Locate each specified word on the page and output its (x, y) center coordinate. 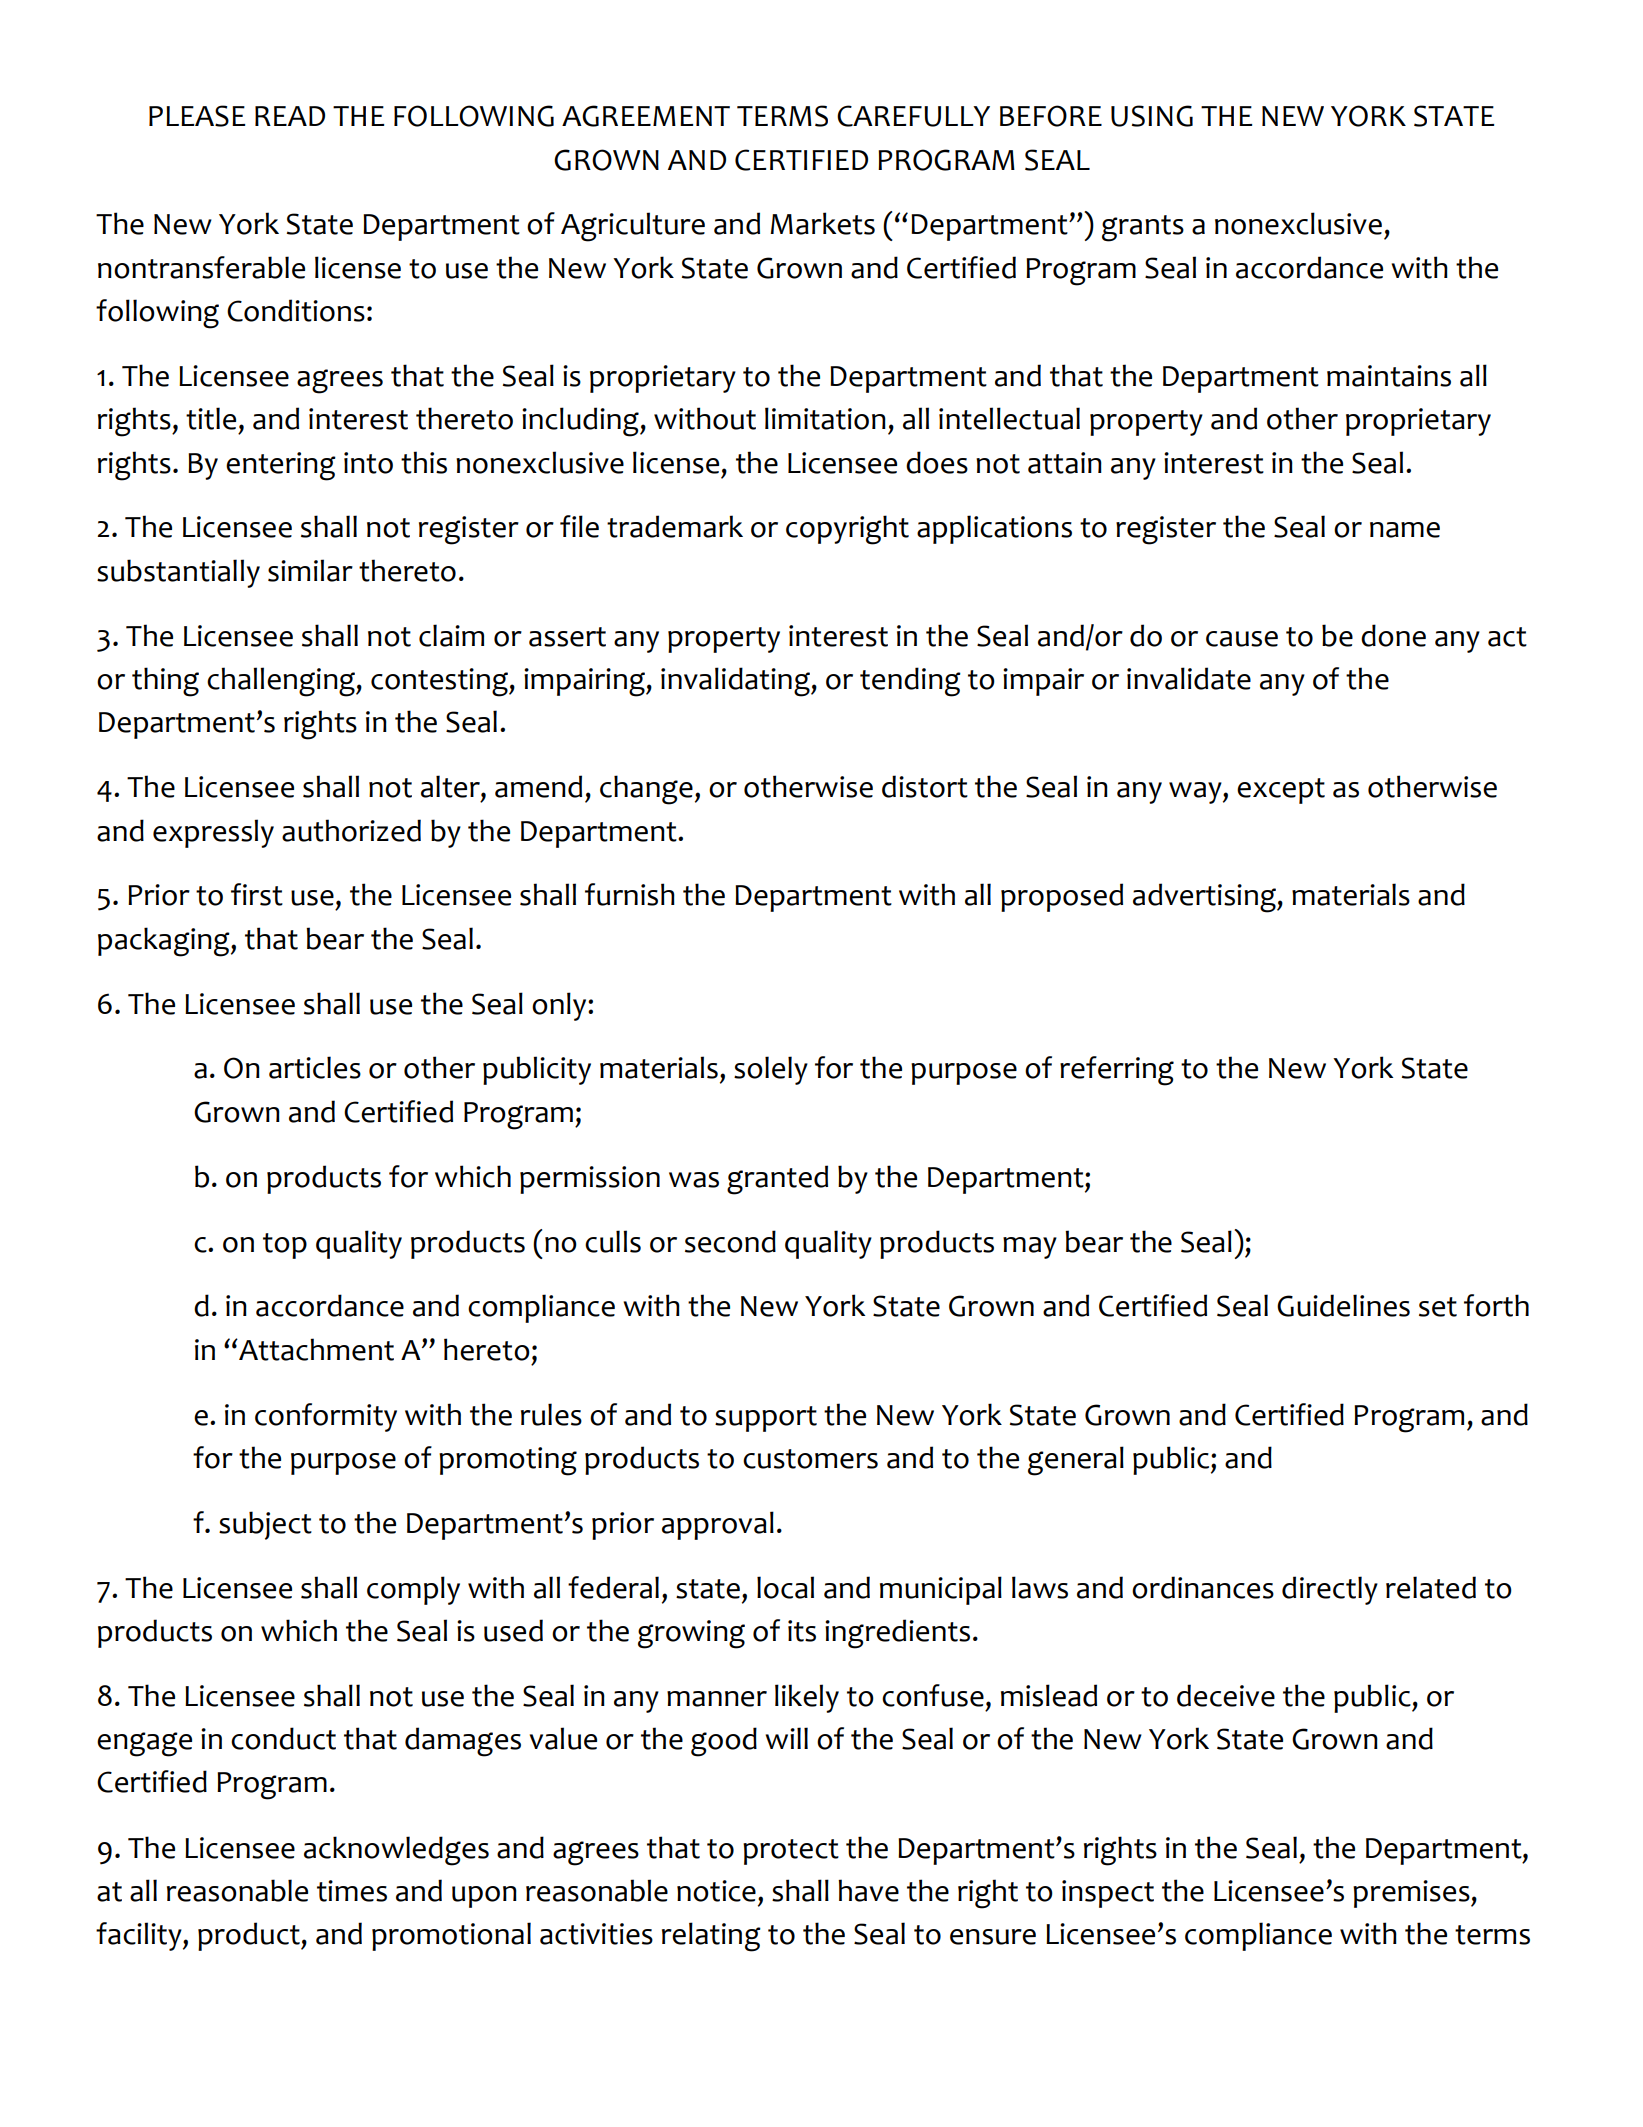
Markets (822, 223)
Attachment (315, 1349)
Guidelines (1343, 1305)
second (730, 1241)
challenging (282, 682)
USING (1152, 116)
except (1281, 791)
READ (290, 116)
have (868, 1890)
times (352, 1891)
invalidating (736, 682)
